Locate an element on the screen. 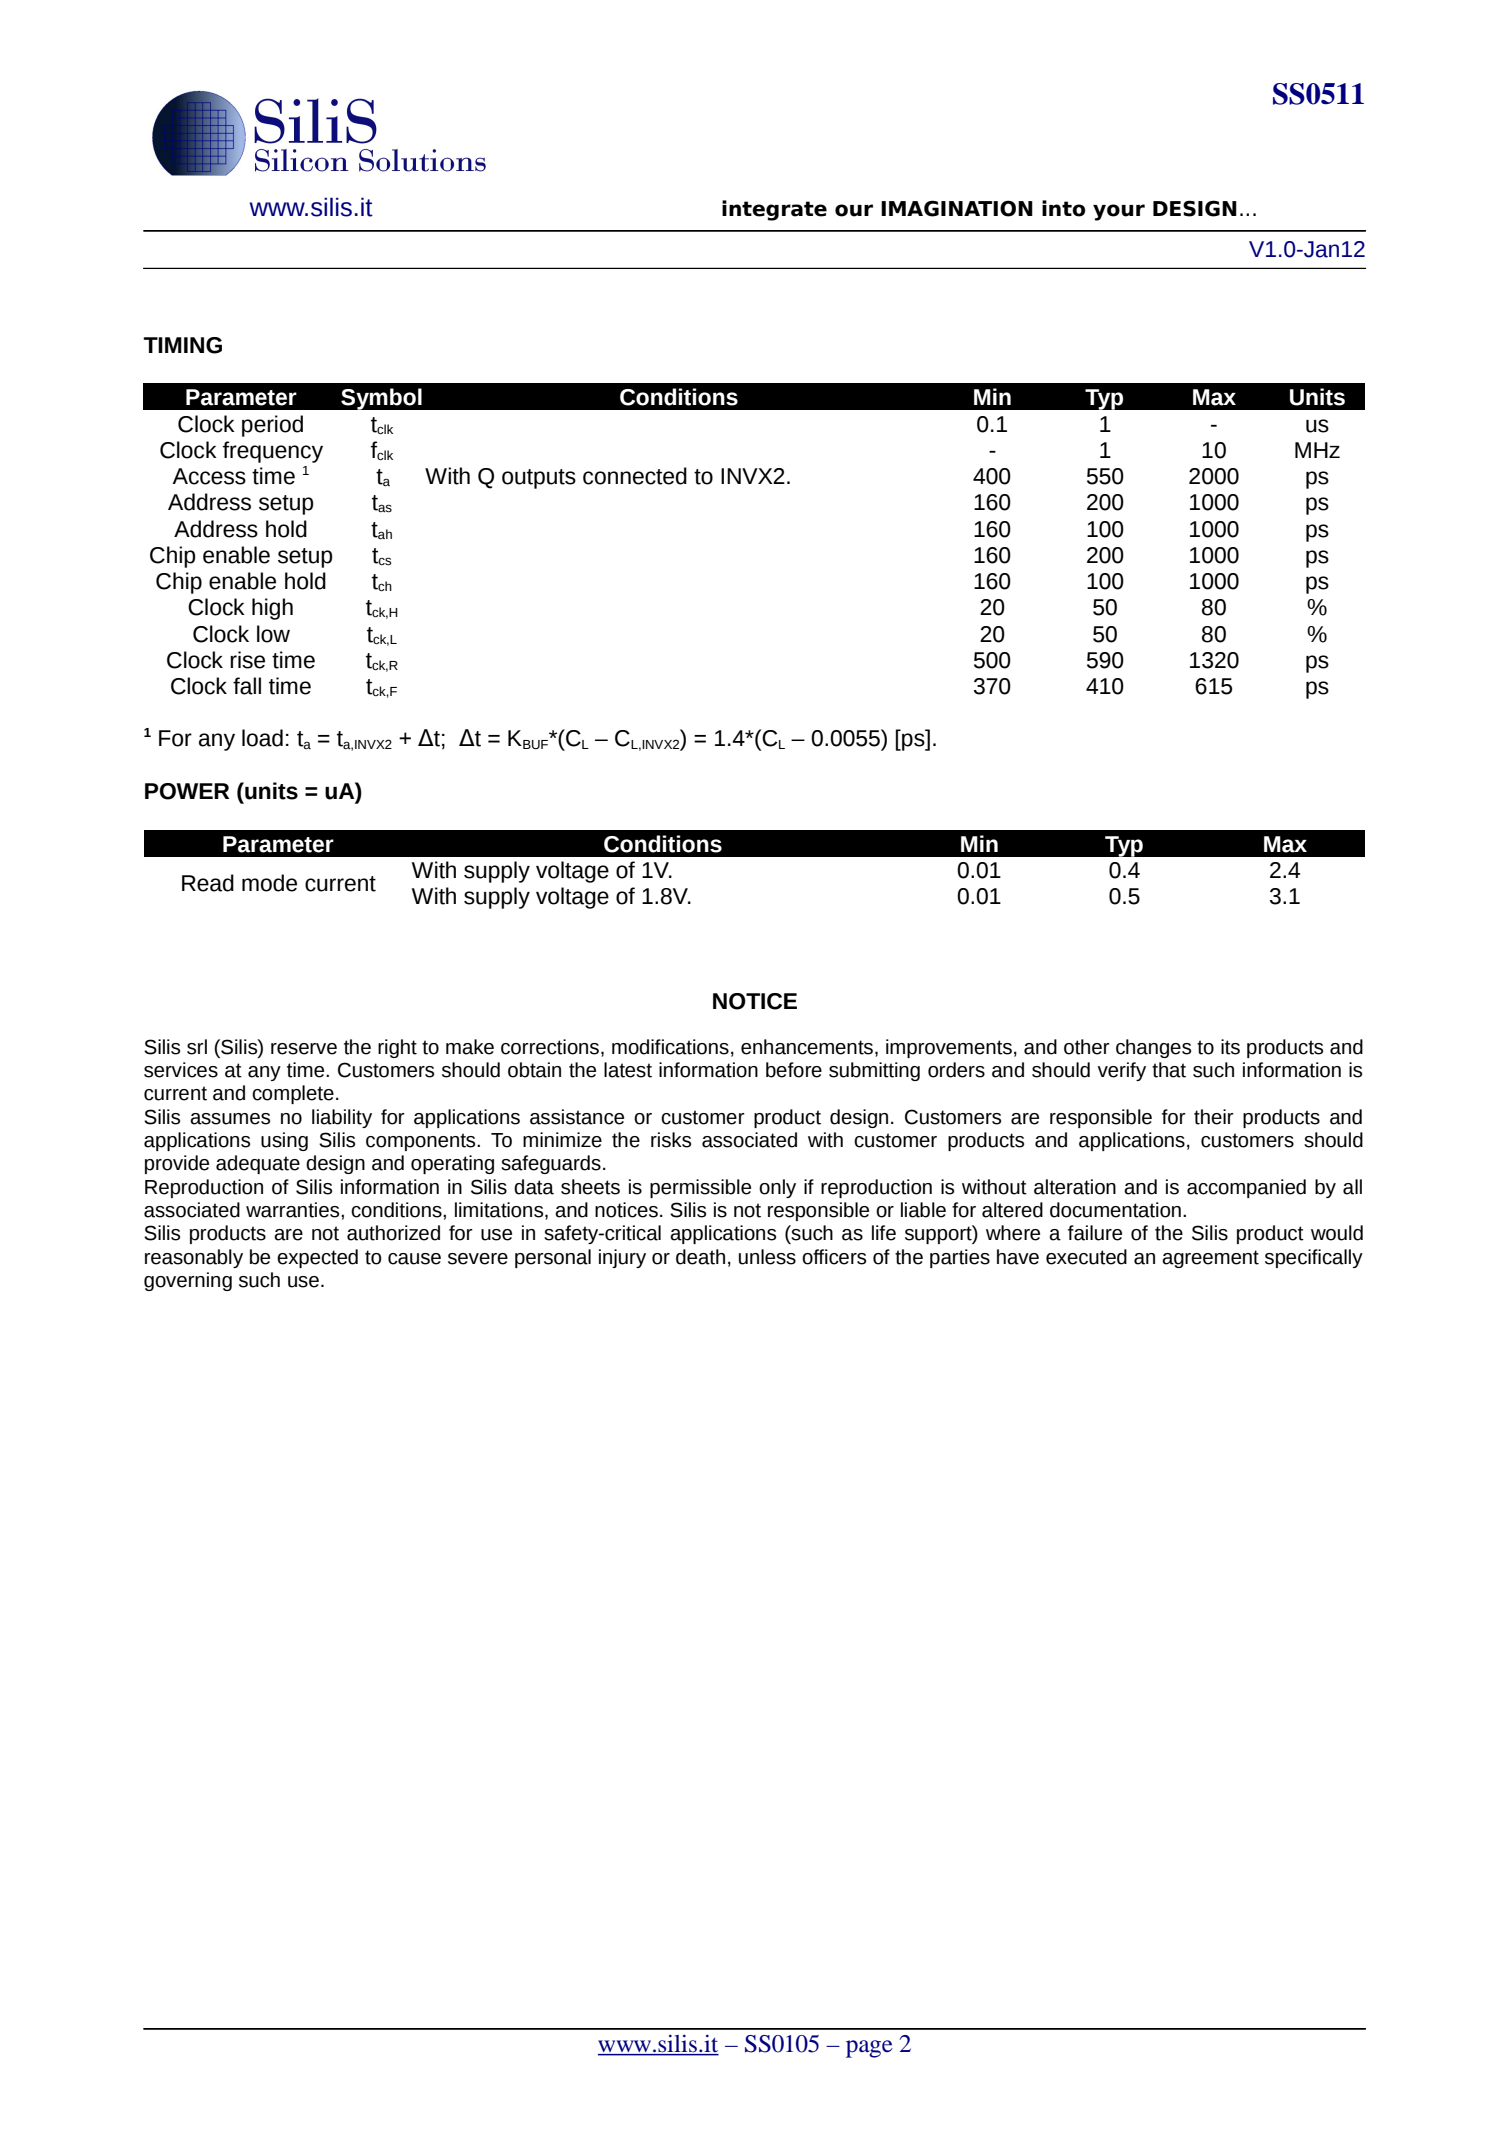  changes is located at coordinates (1153, 1048).
